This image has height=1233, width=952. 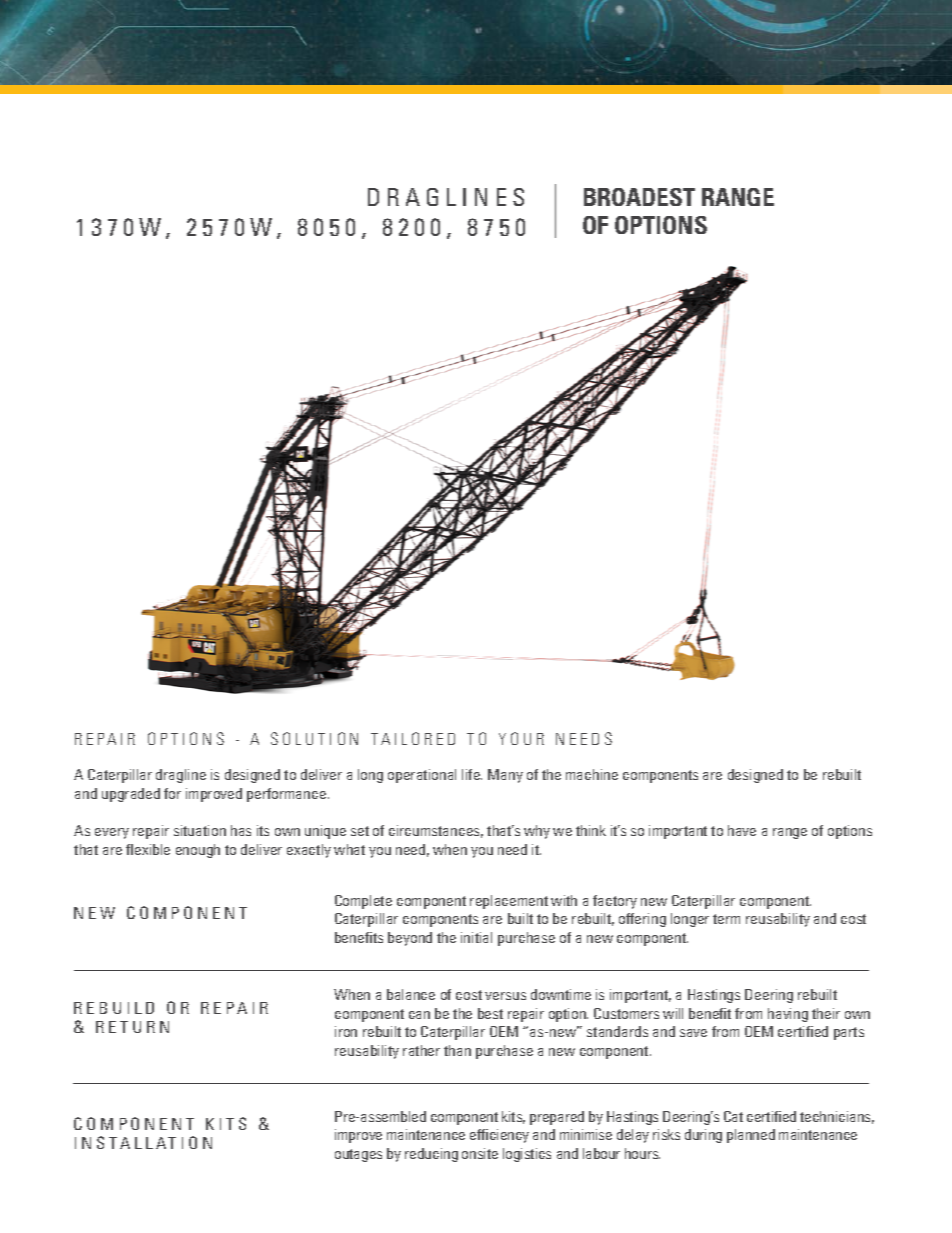 What do you see at coordinates (436, 831) in the image?
I see `circumstances` at bounding box center [436, 831].
